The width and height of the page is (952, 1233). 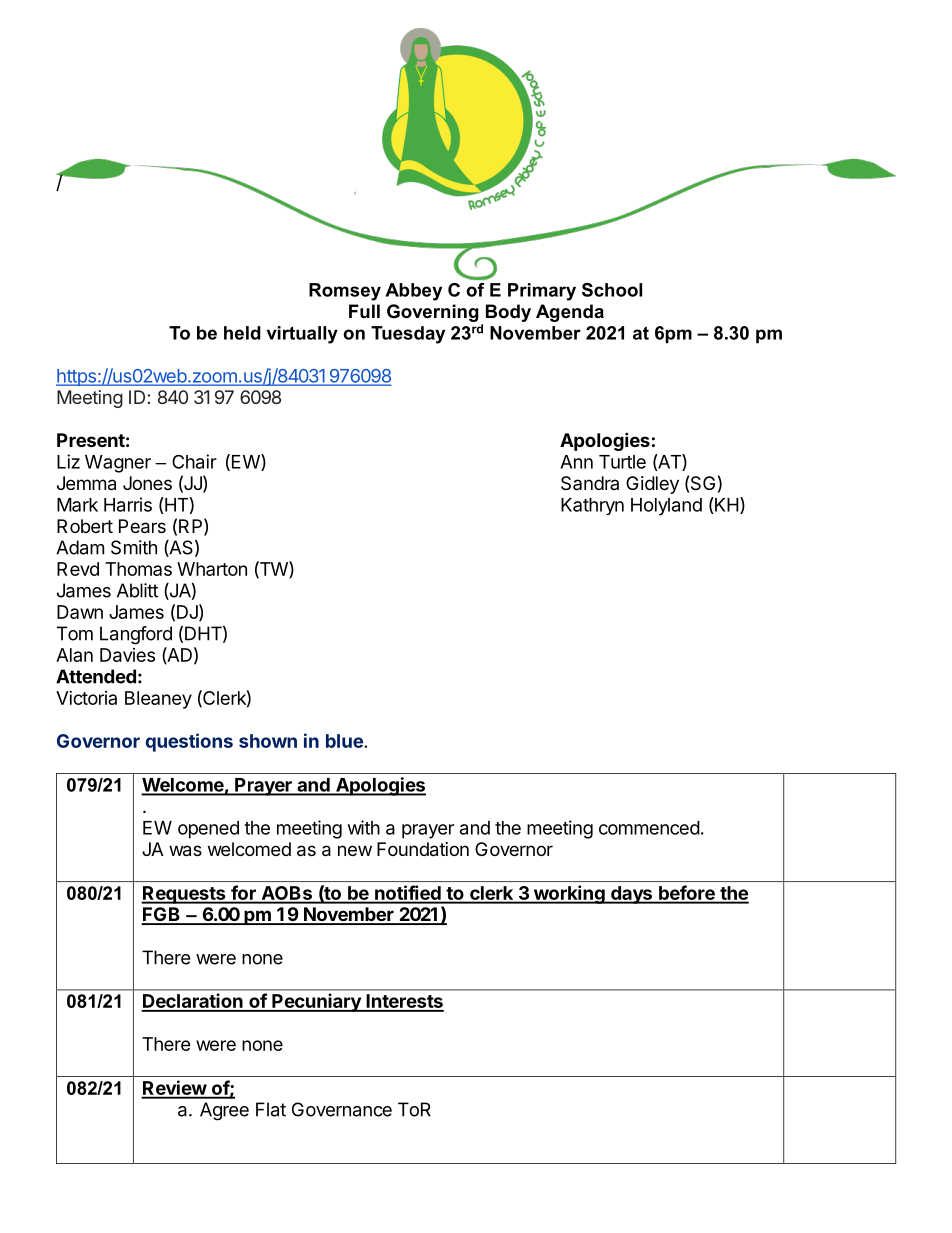 What do you see at coordinates (316, 1002) in the page?
I see `Pecuniary` at bounding box center [316, 1002].
